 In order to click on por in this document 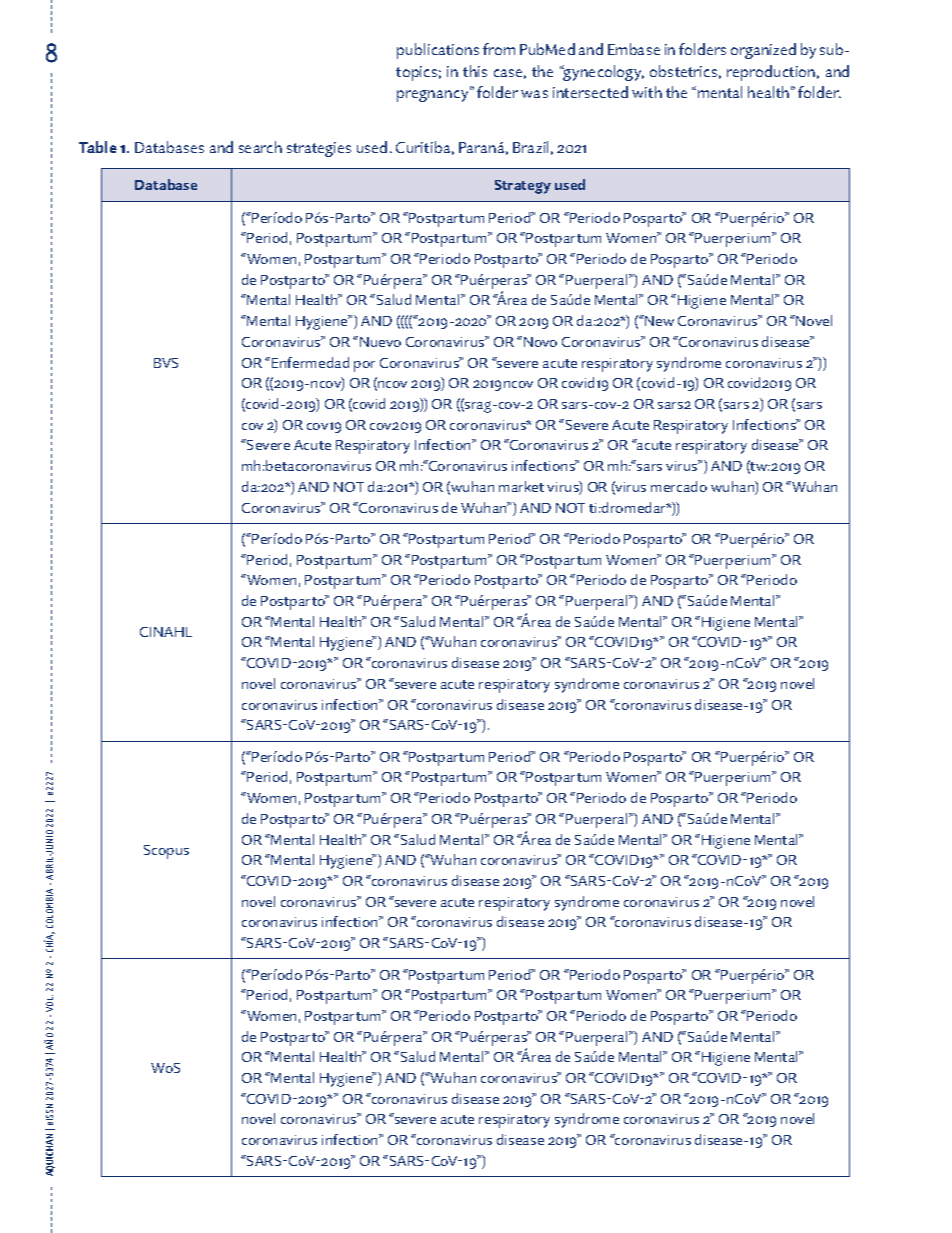, I will do `click(364, 366)`.
